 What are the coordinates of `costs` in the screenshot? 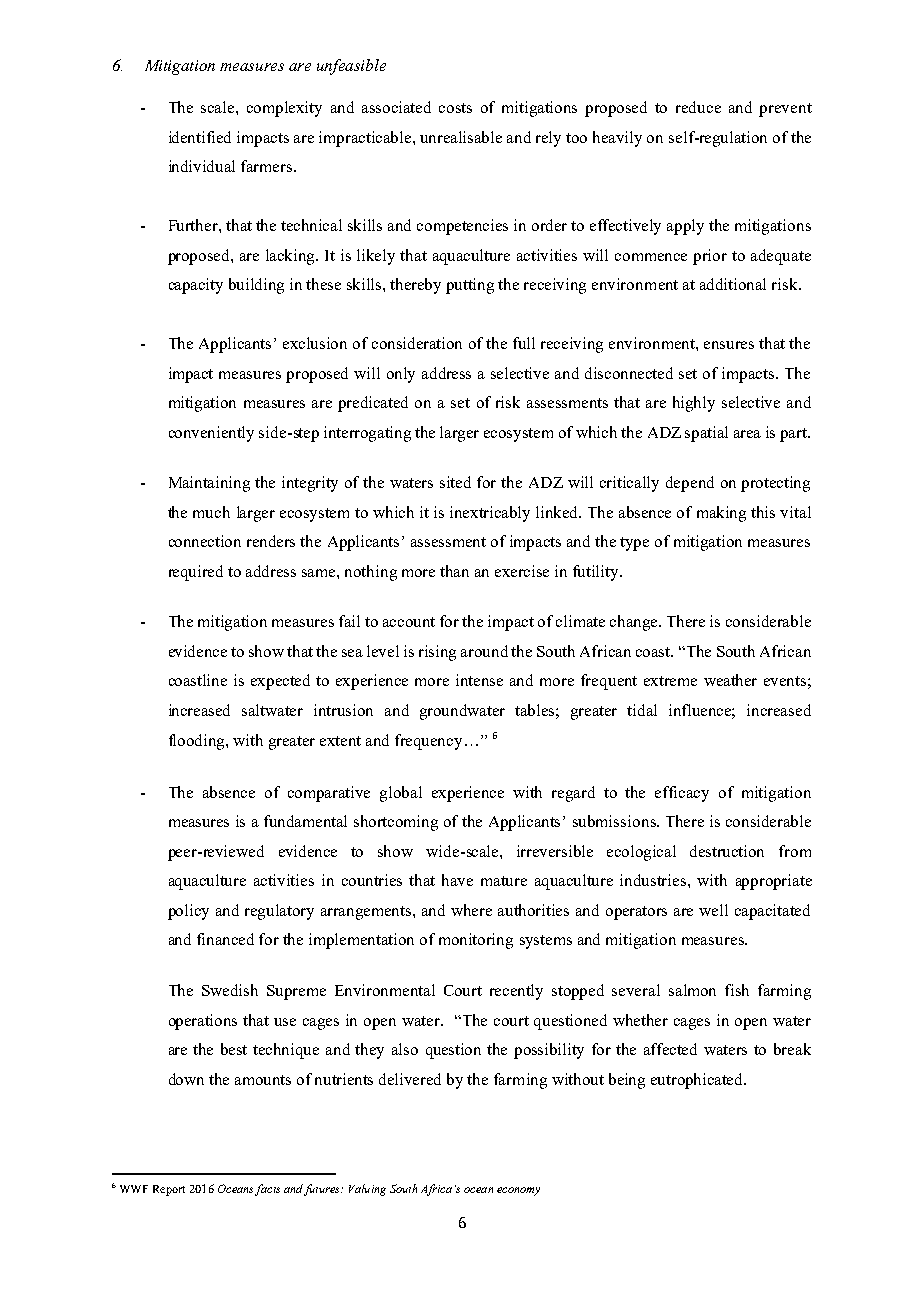 It's located at (455, 108).
